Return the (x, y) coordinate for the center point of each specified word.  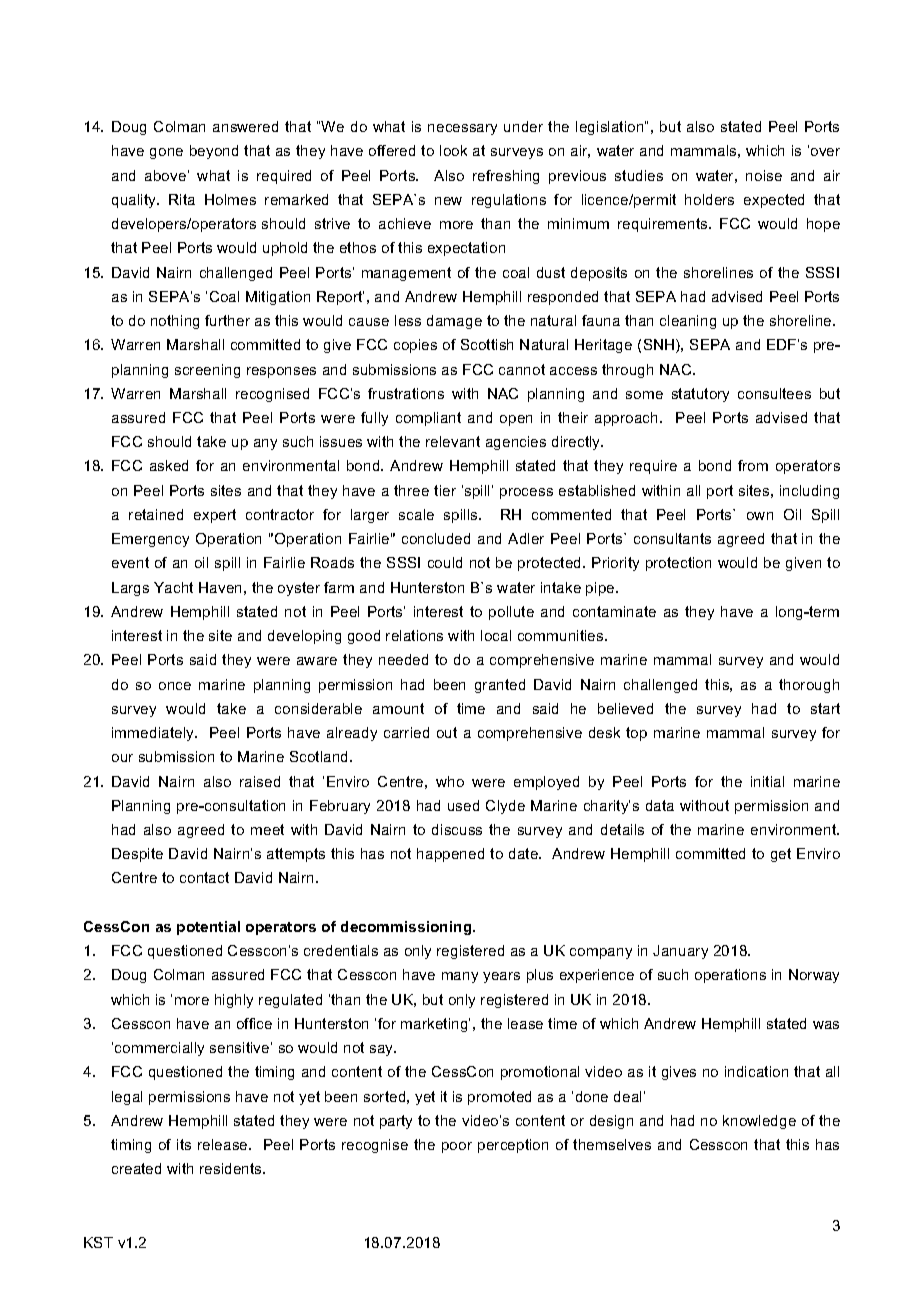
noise (764, 175)
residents (232, 1168)
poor (457, 1147)
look (453, 150)
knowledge (759, 1122)
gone (166, 153)
